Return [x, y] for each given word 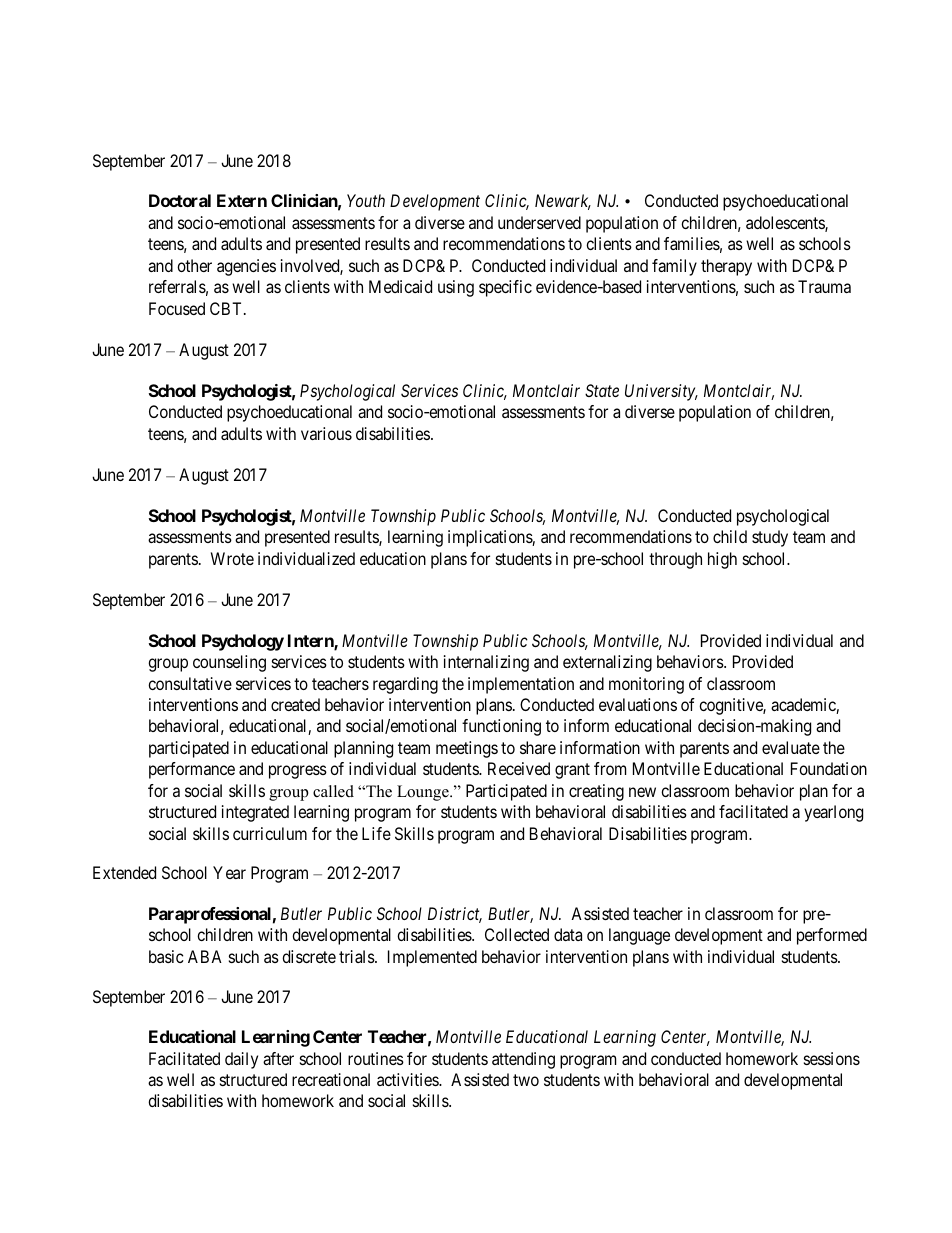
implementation [521, 685]
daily [241, 1060]
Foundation [829, 768]
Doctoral [180, 200]
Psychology [243, 642]
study [770, 538]
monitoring [646, 685]
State [602, 390]
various [326, 433]
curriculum [270, 833]
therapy [726, 267]
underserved [539, 222]
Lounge [424, 793]
